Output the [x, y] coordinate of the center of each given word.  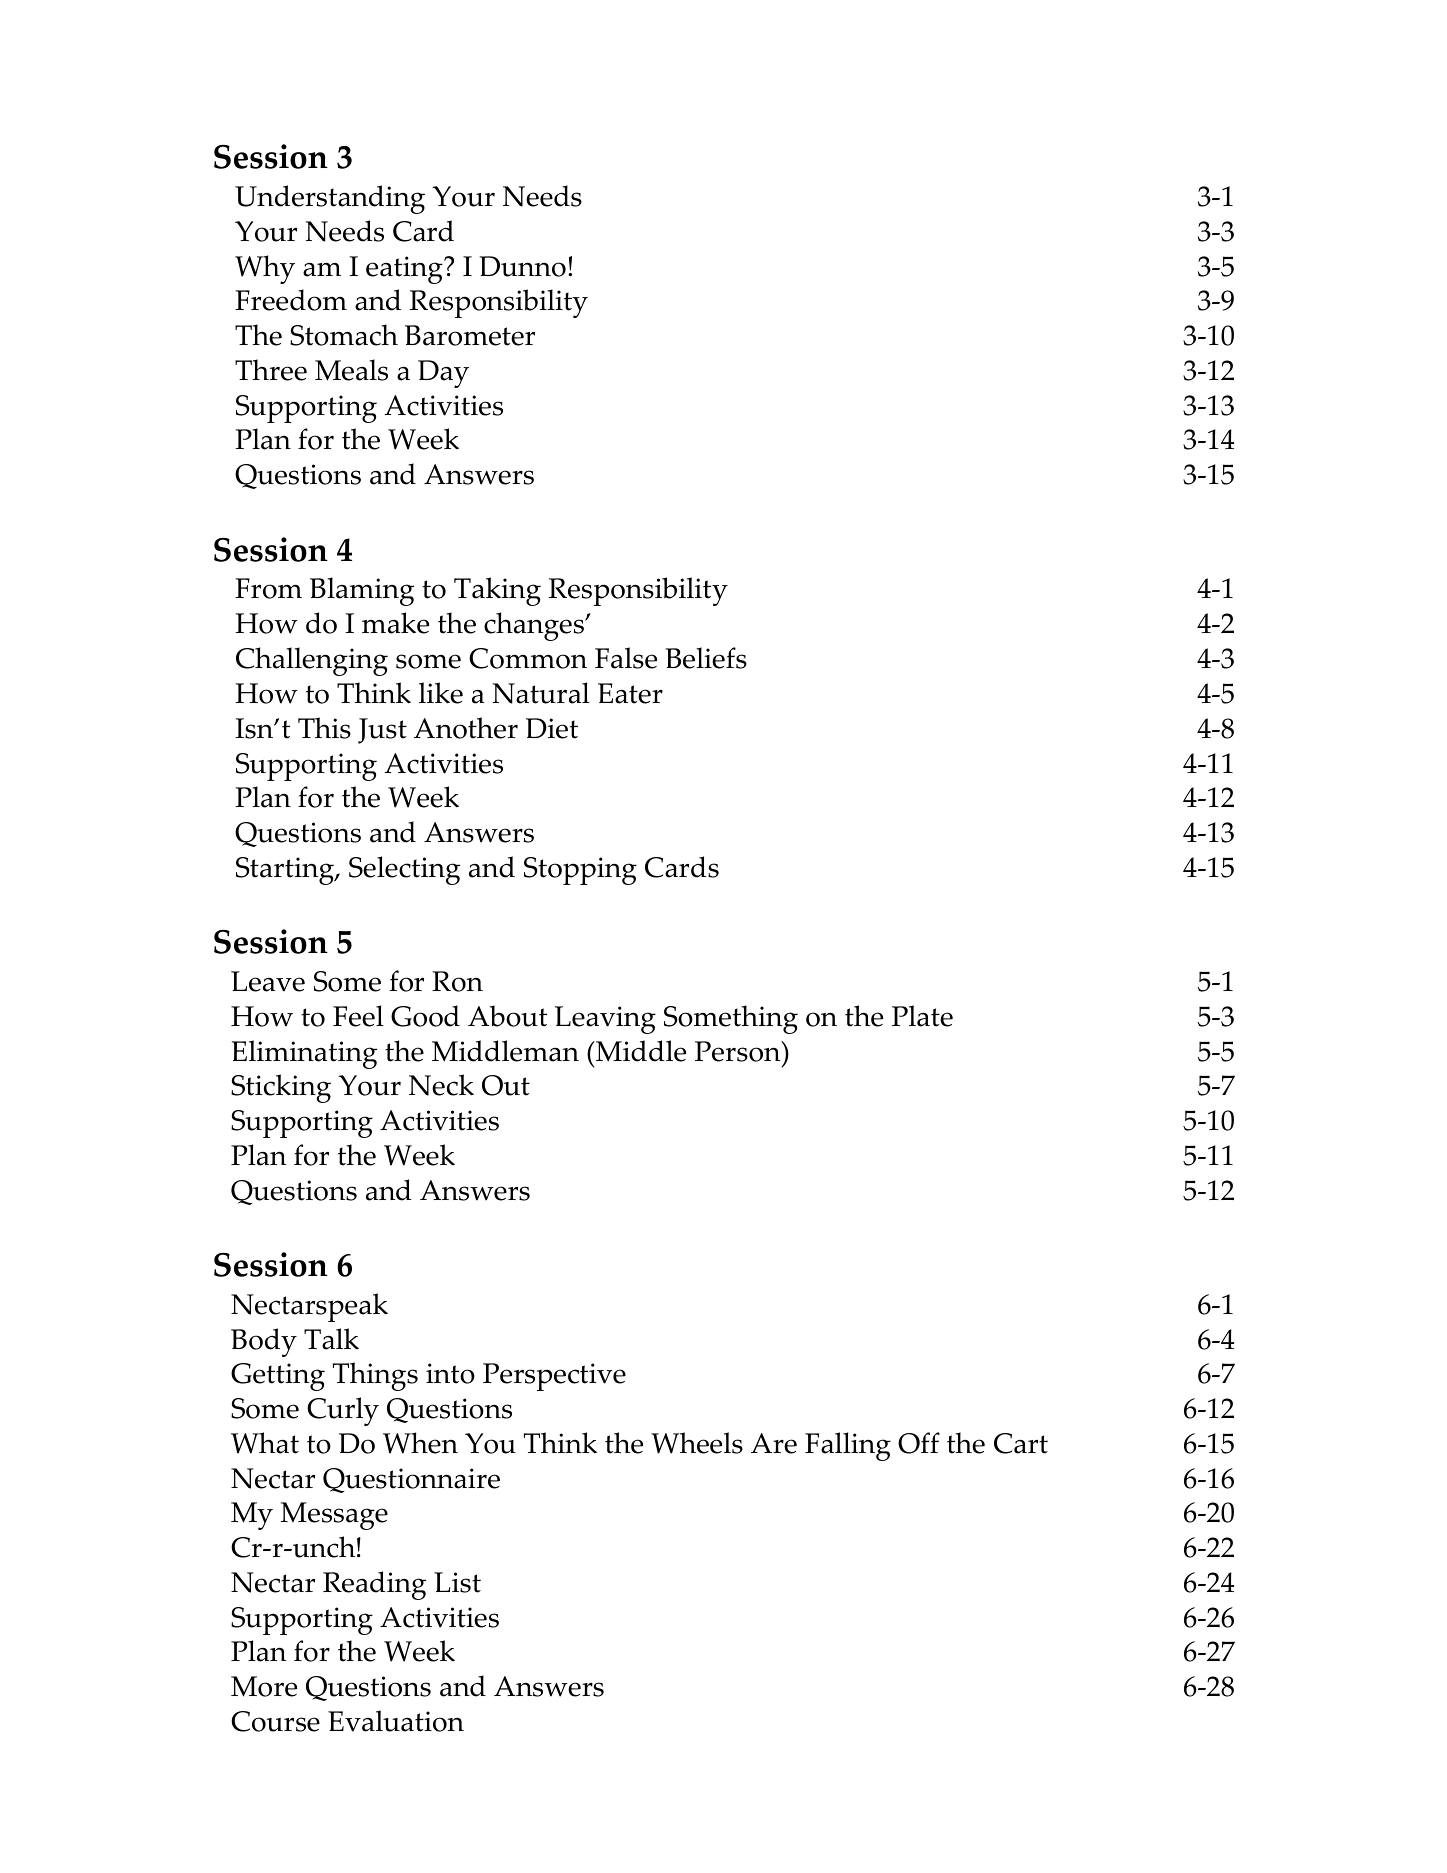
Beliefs [706, 658]
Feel [358, 1016]
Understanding [330, 199]
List [457, 1582]
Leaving [605, 1020]
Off [919, 1443]
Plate [922, 1016]
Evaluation [396, 1721]
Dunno [522, 266]
